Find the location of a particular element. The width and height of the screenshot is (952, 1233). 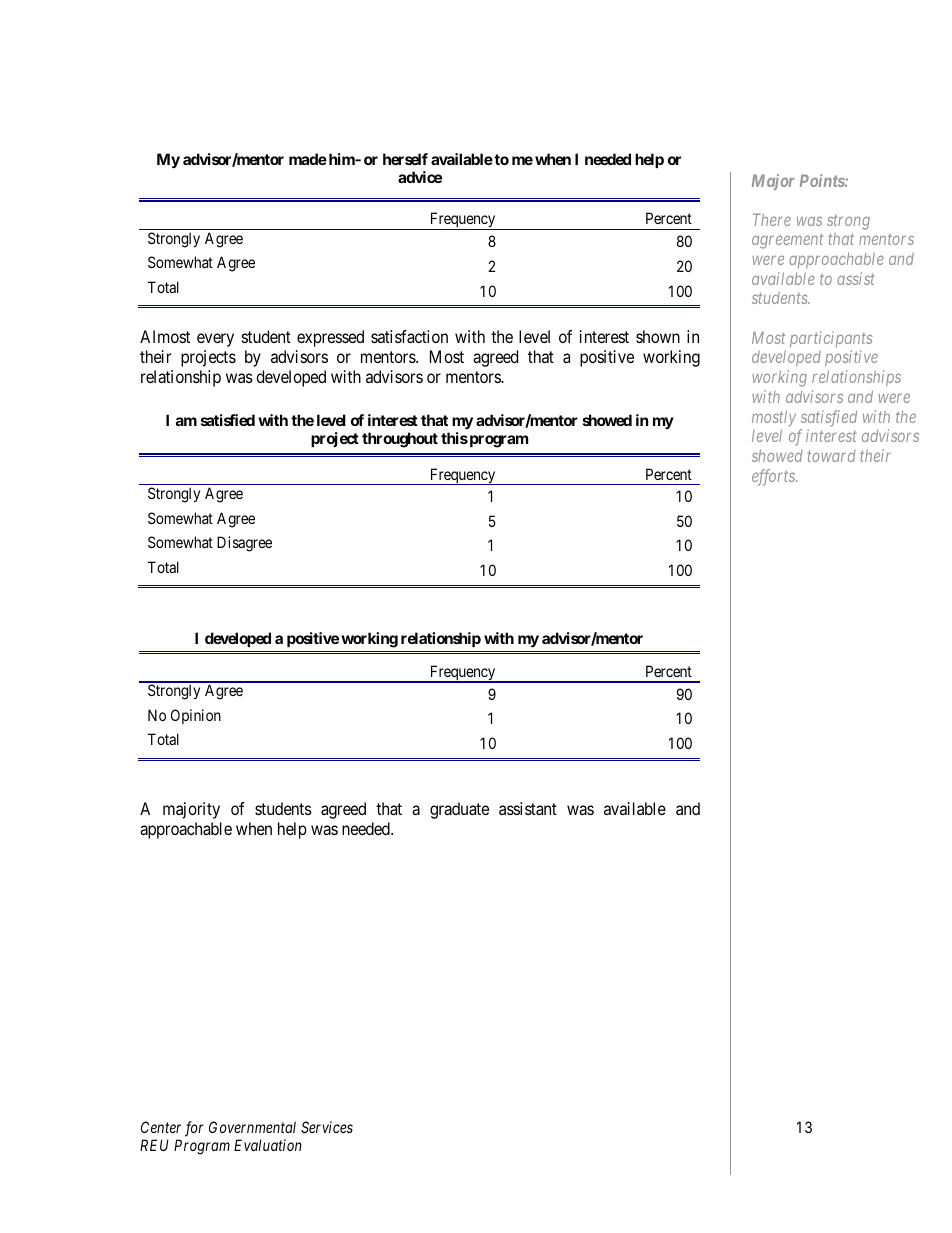

efforts is located at coordinates (774, 477).
